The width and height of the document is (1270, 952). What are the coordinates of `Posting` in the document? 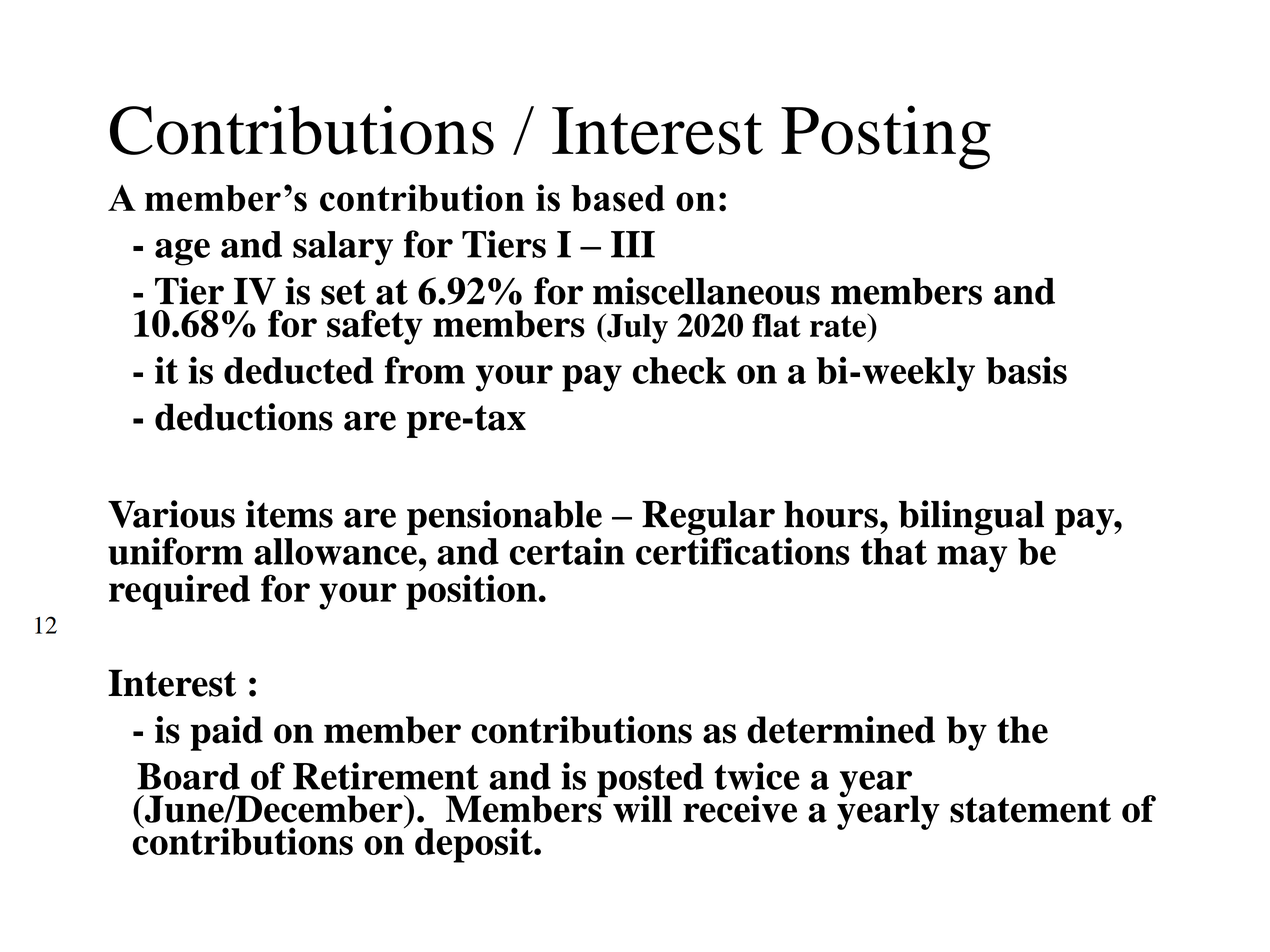 It's located at (886, 137).
